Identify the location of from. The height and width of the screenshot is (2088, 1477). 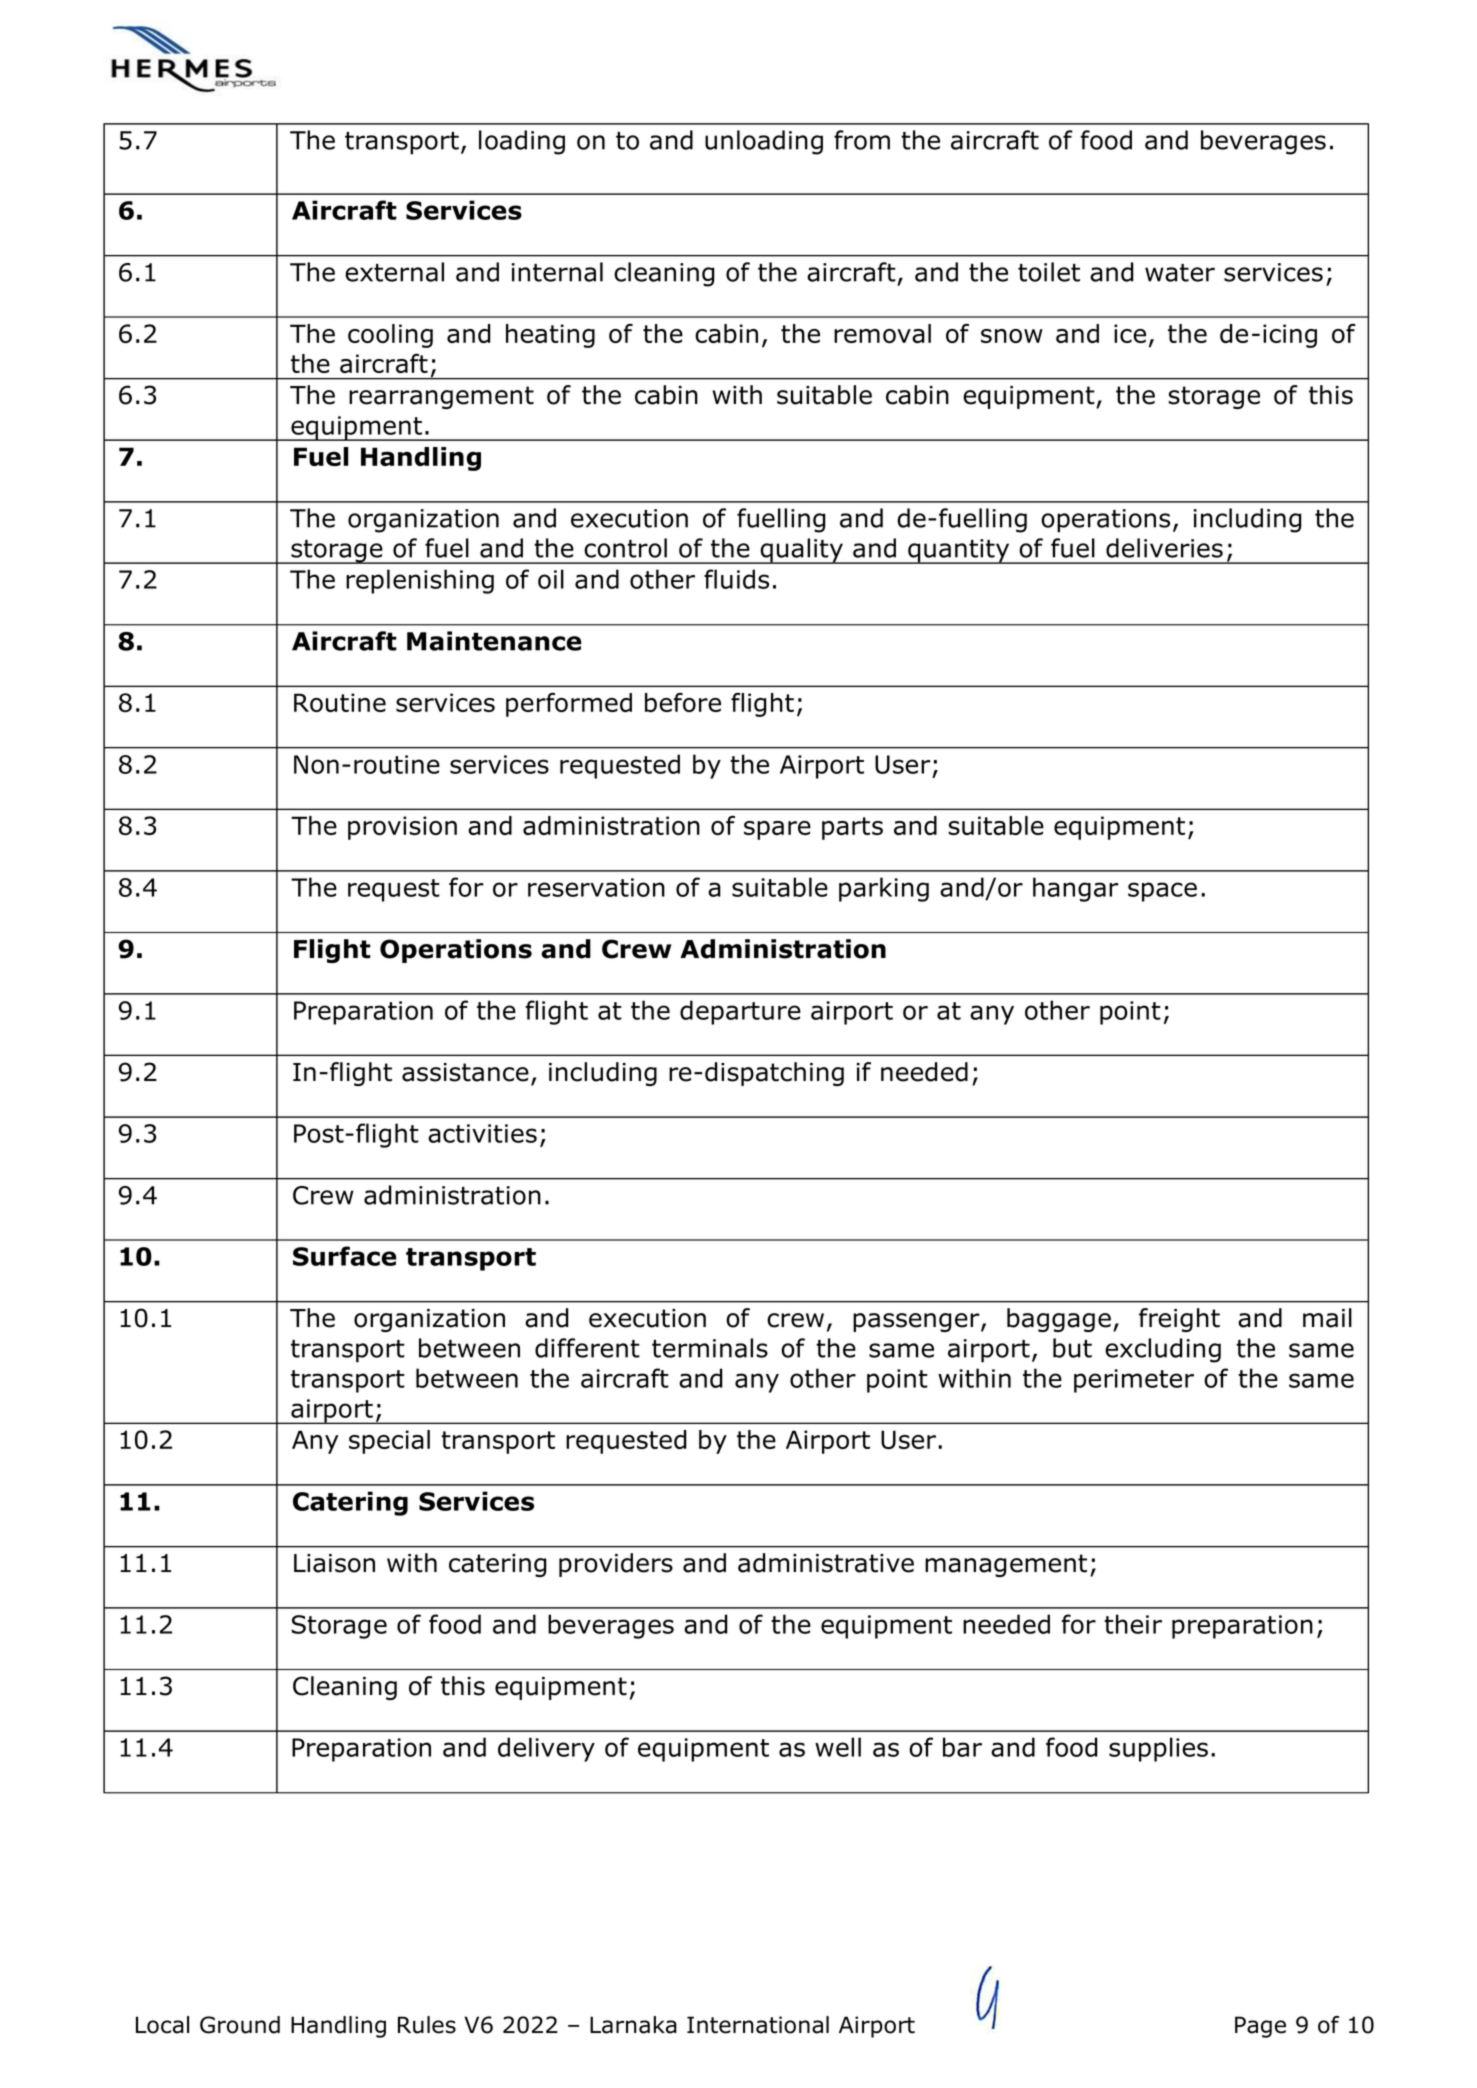
(862, 140).
